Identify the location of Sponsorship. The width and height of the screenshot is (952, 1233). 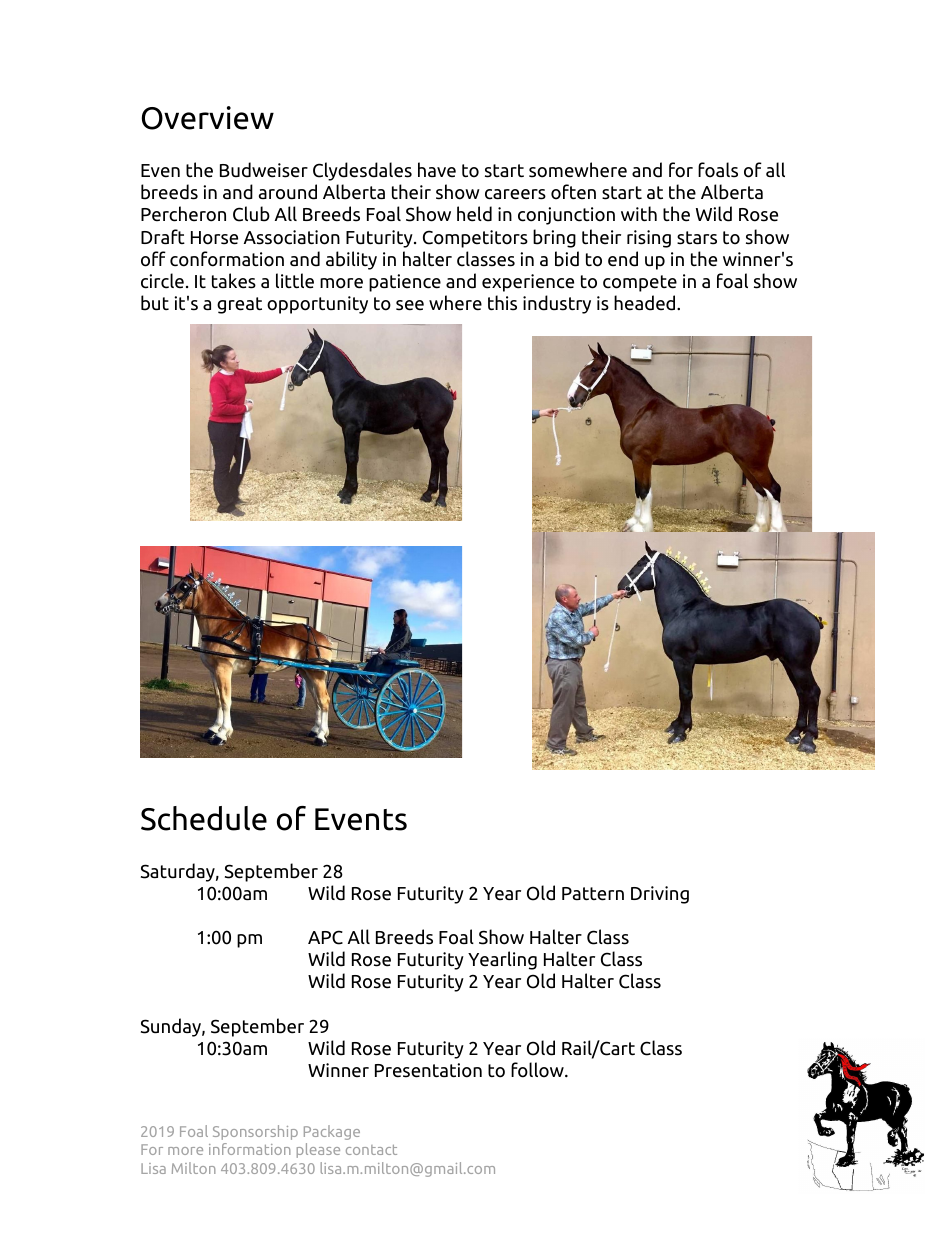
(255, 1132).
